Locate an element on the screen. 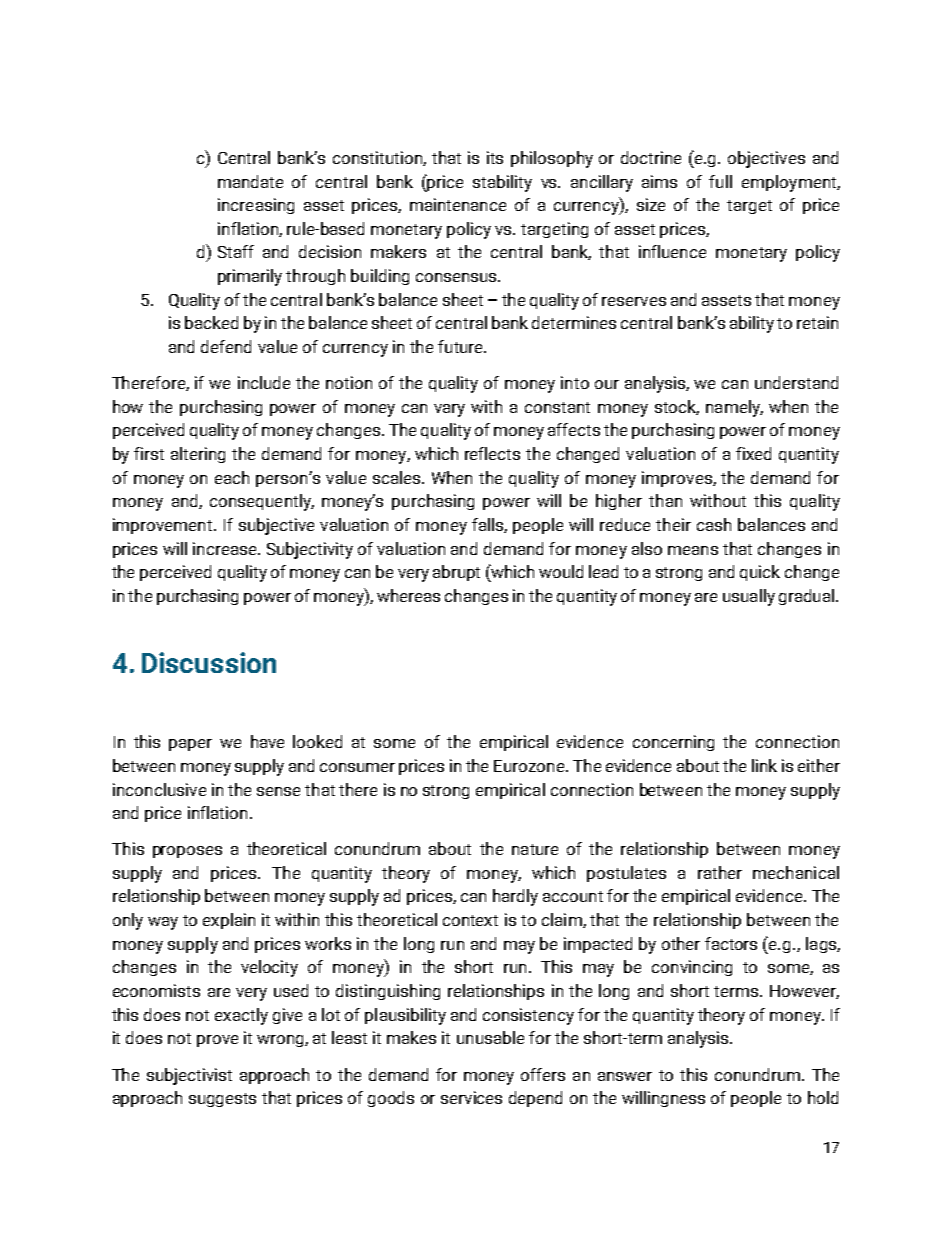  full is located at coordinates (720, 181).
